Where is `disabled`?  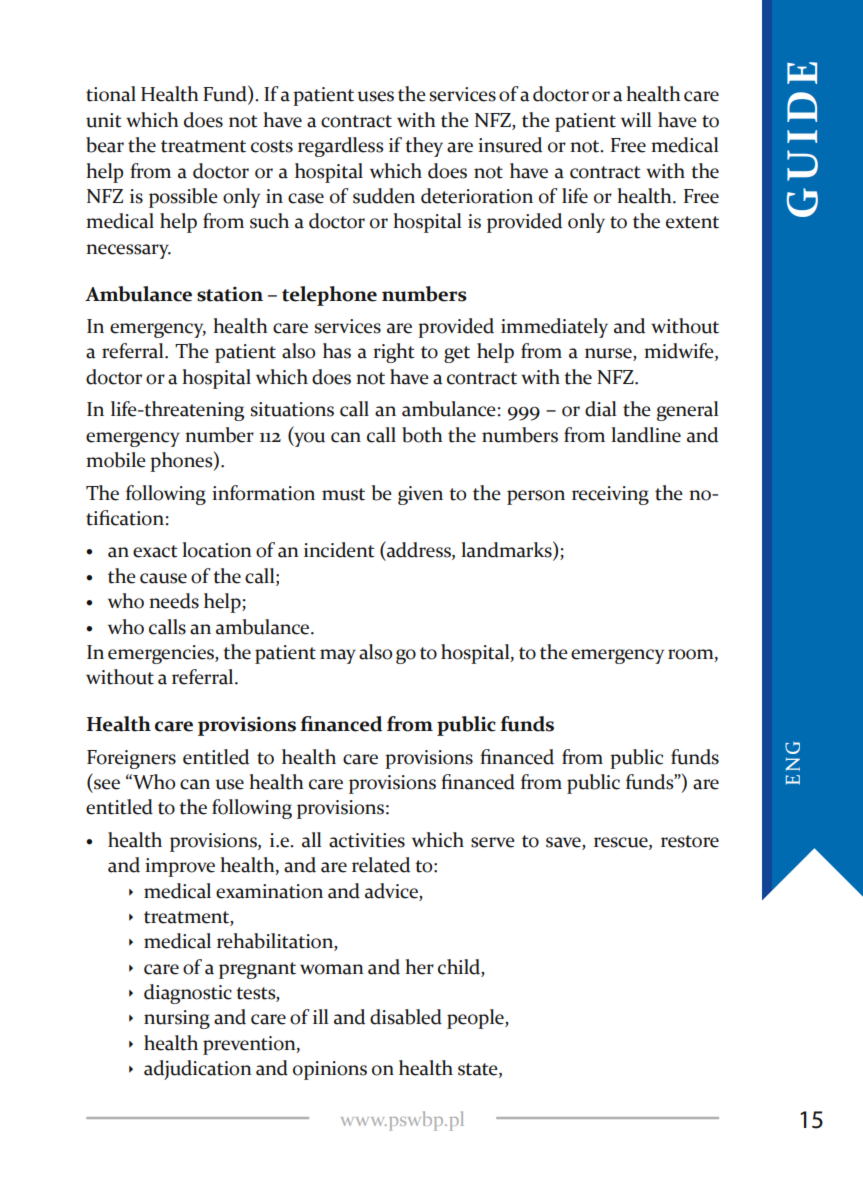
disabled is located at coordinates (406, 1017).
